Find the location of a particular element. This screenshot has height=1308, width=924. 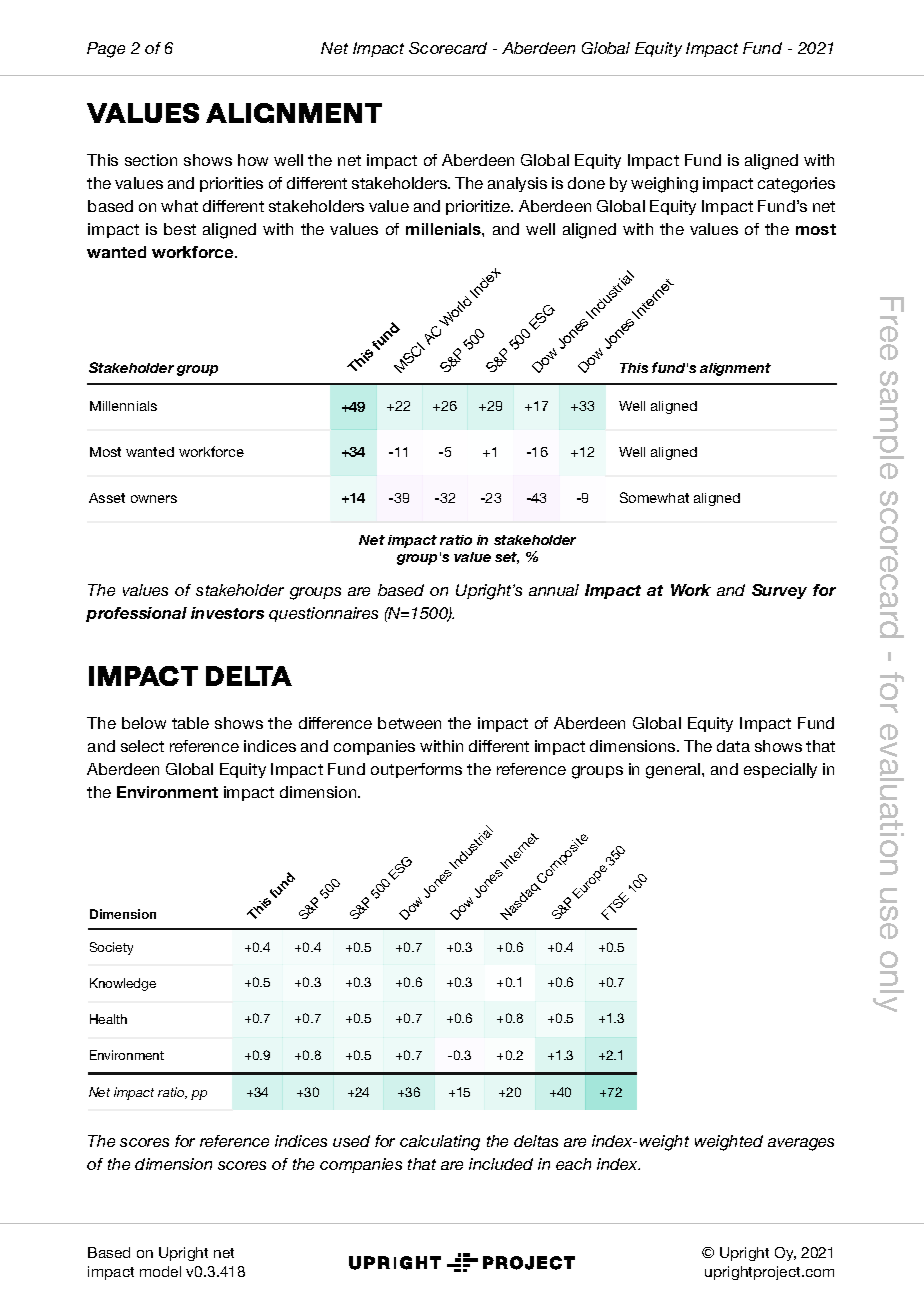

model is located at coordinates (160, 1271).
